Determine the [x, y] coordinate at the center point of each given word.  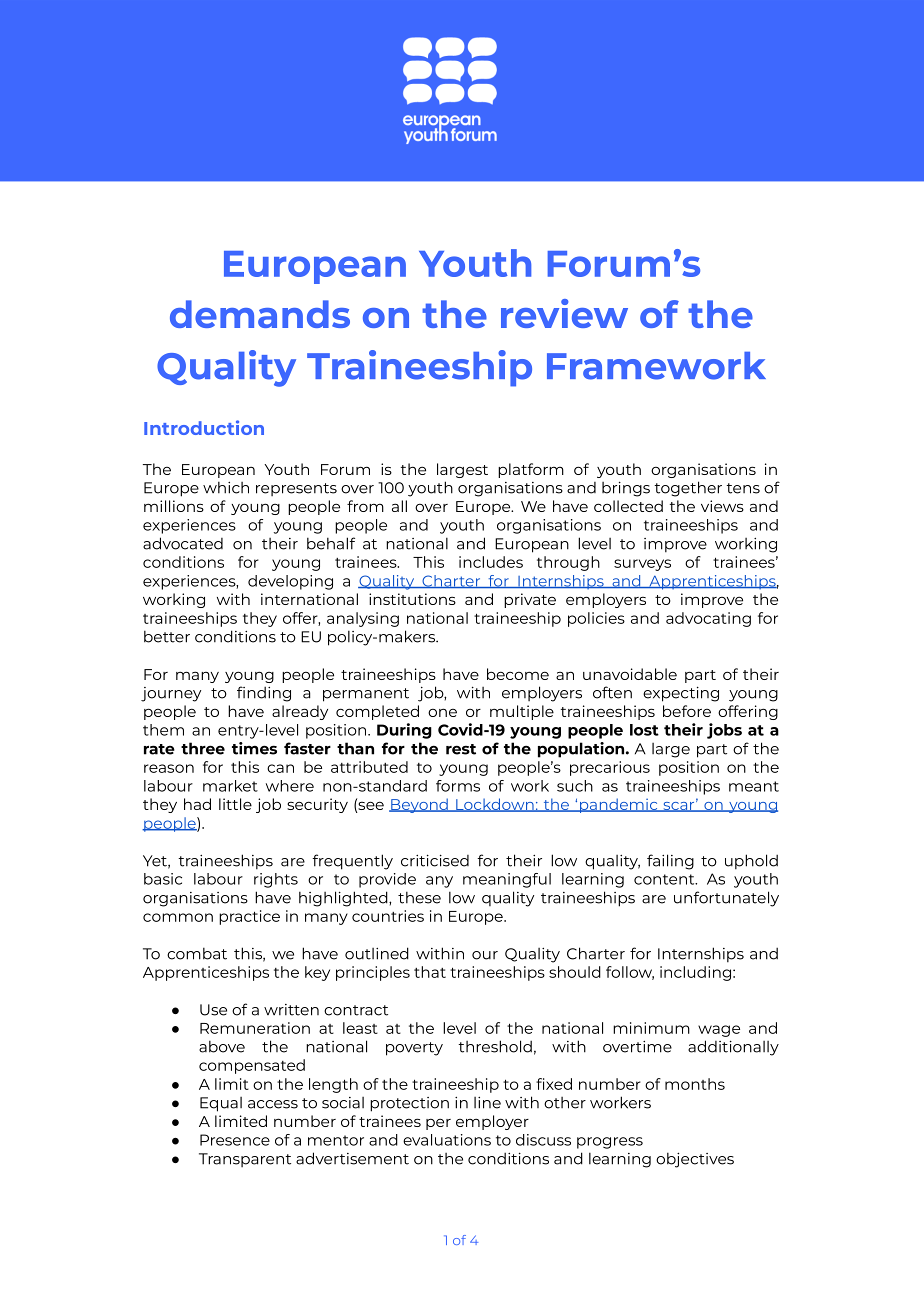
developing [290, 582]
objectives [695, 1160]
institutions [412, 599]
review [564, 313]
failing [670, 862]
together [688, 489]
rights [276, 880]
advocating [708, 619]
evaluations [447, 1140]
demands [260, 314]
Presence [235, 1140]
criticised [435, 860]
